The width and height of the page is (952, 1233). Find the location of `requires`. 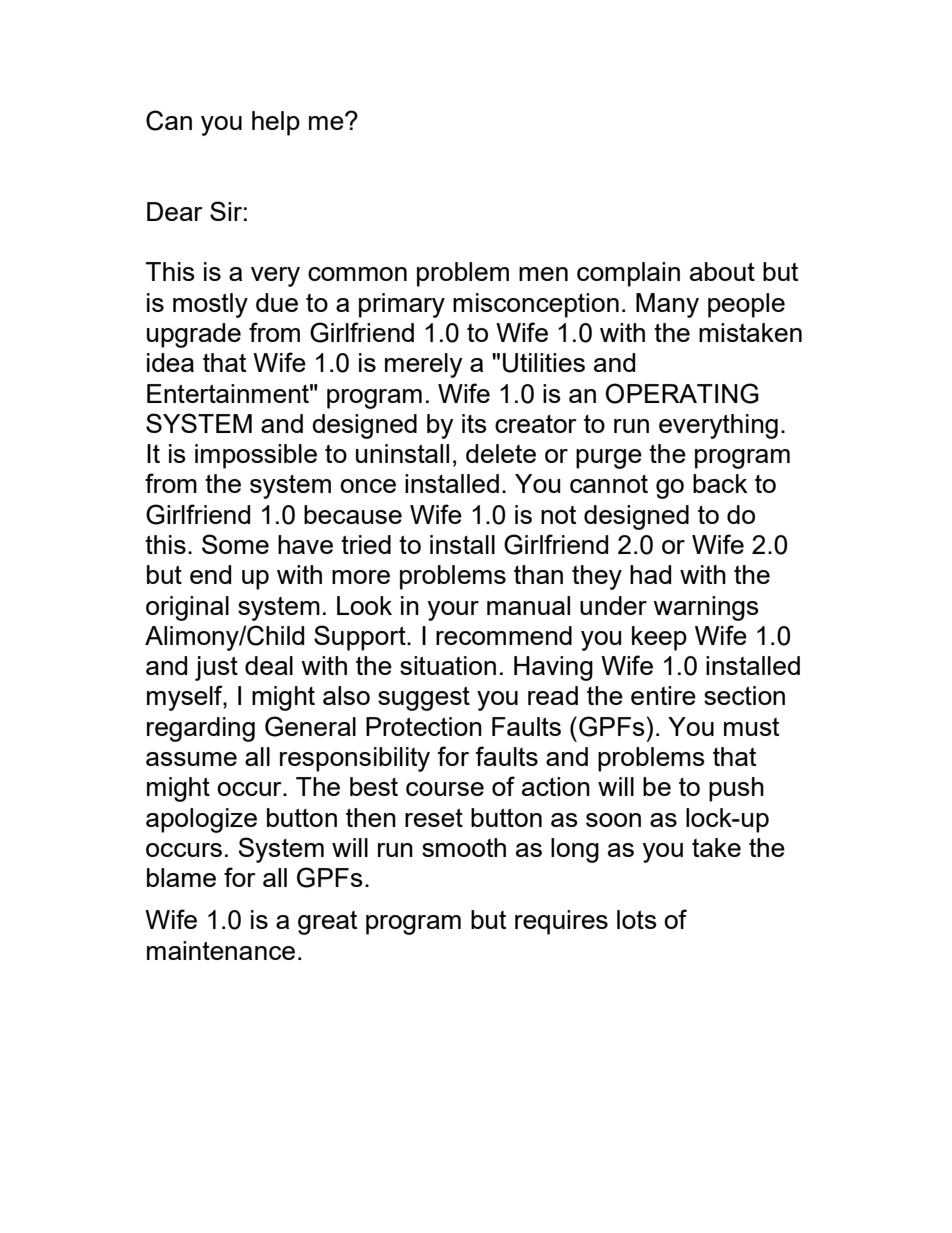

requires is located at coordinates (561, 922).
